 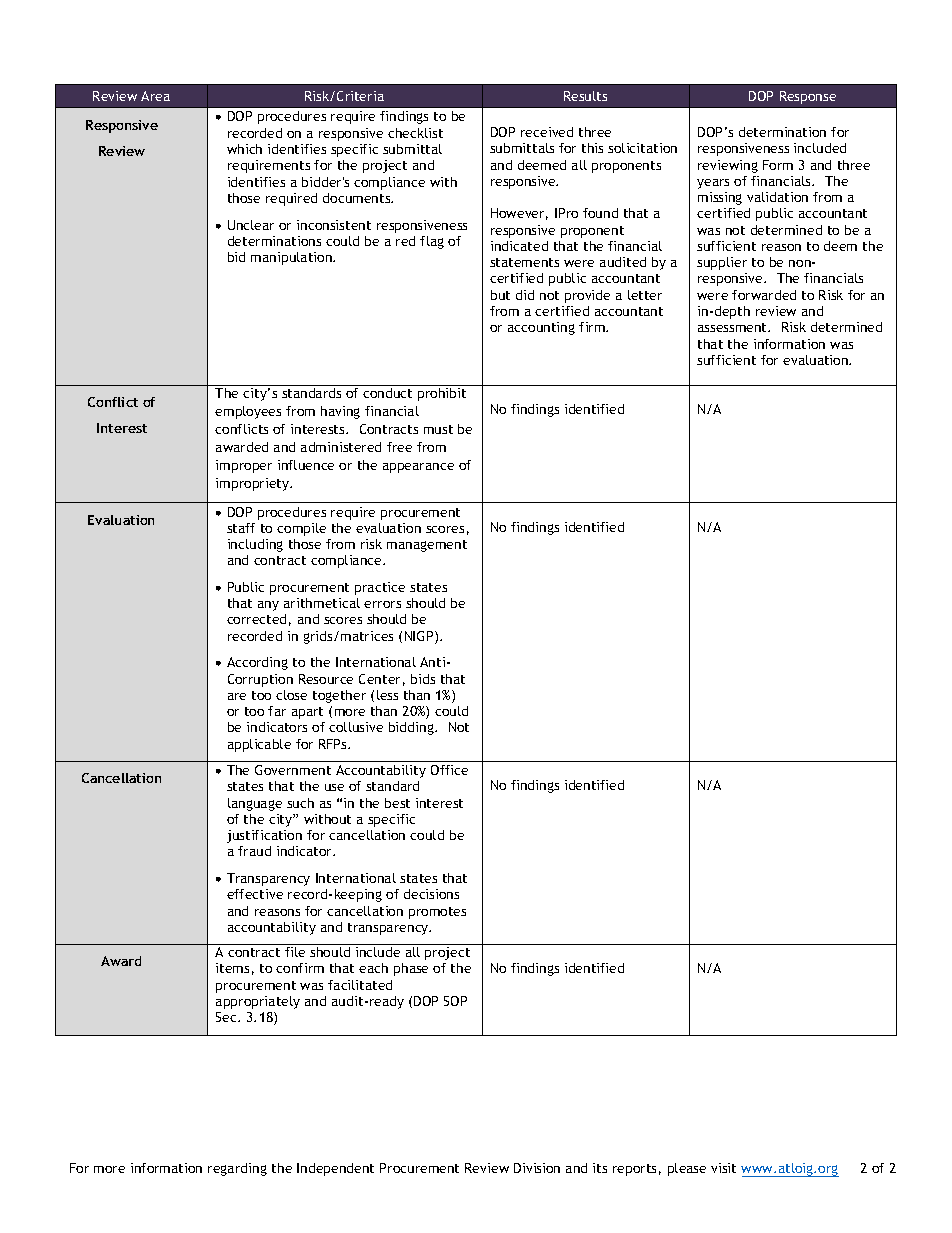 What do you see at coordinates (237, 1169) in the page?
I see `regarding` at bounding box center [237, 1169].
